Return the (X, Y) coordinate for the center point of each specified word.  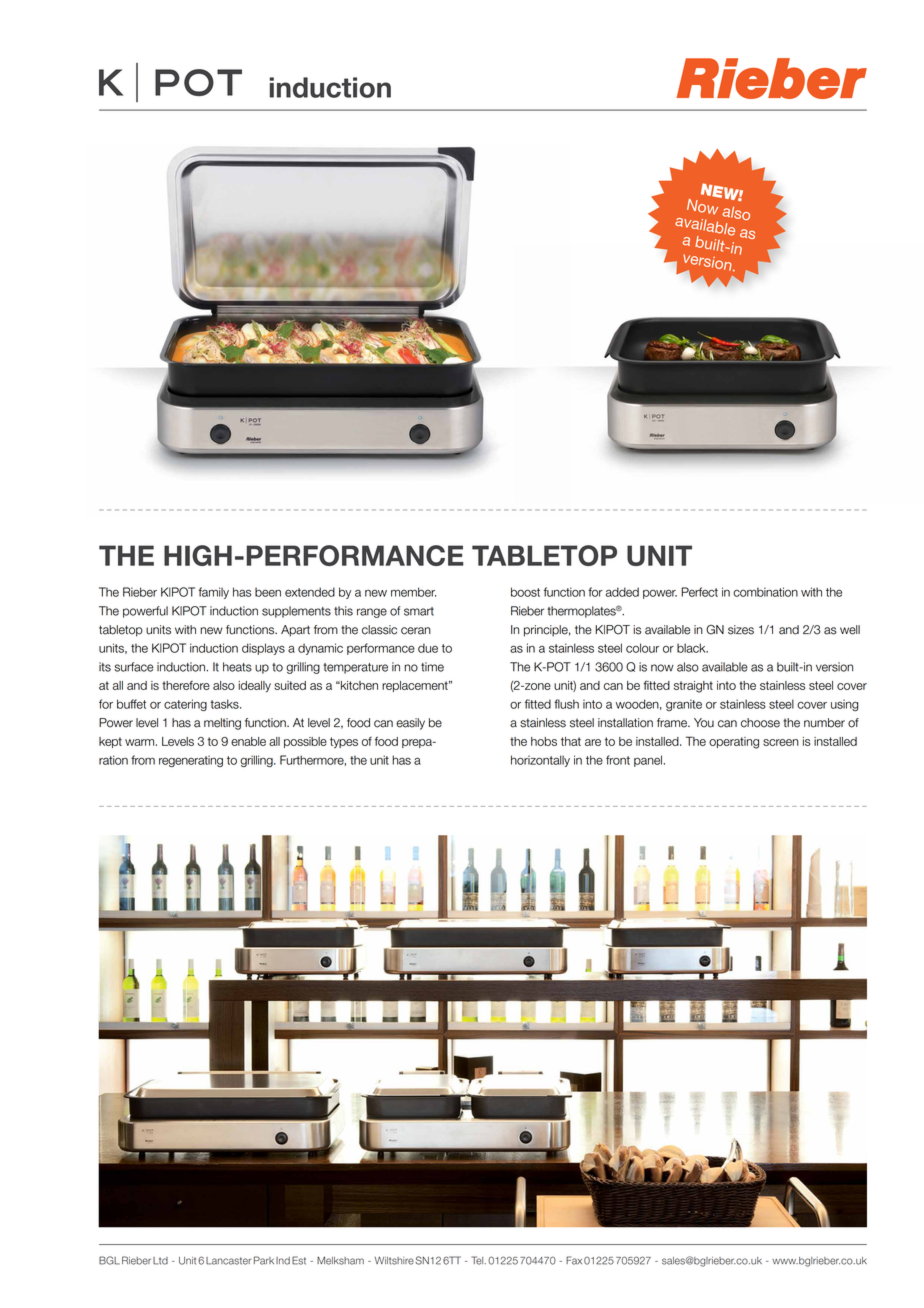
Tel (478, 1260)
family (213, 593)
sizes (741, 630)
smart (419, 611)
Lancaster (228, 1261)
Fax (574, 1260)
